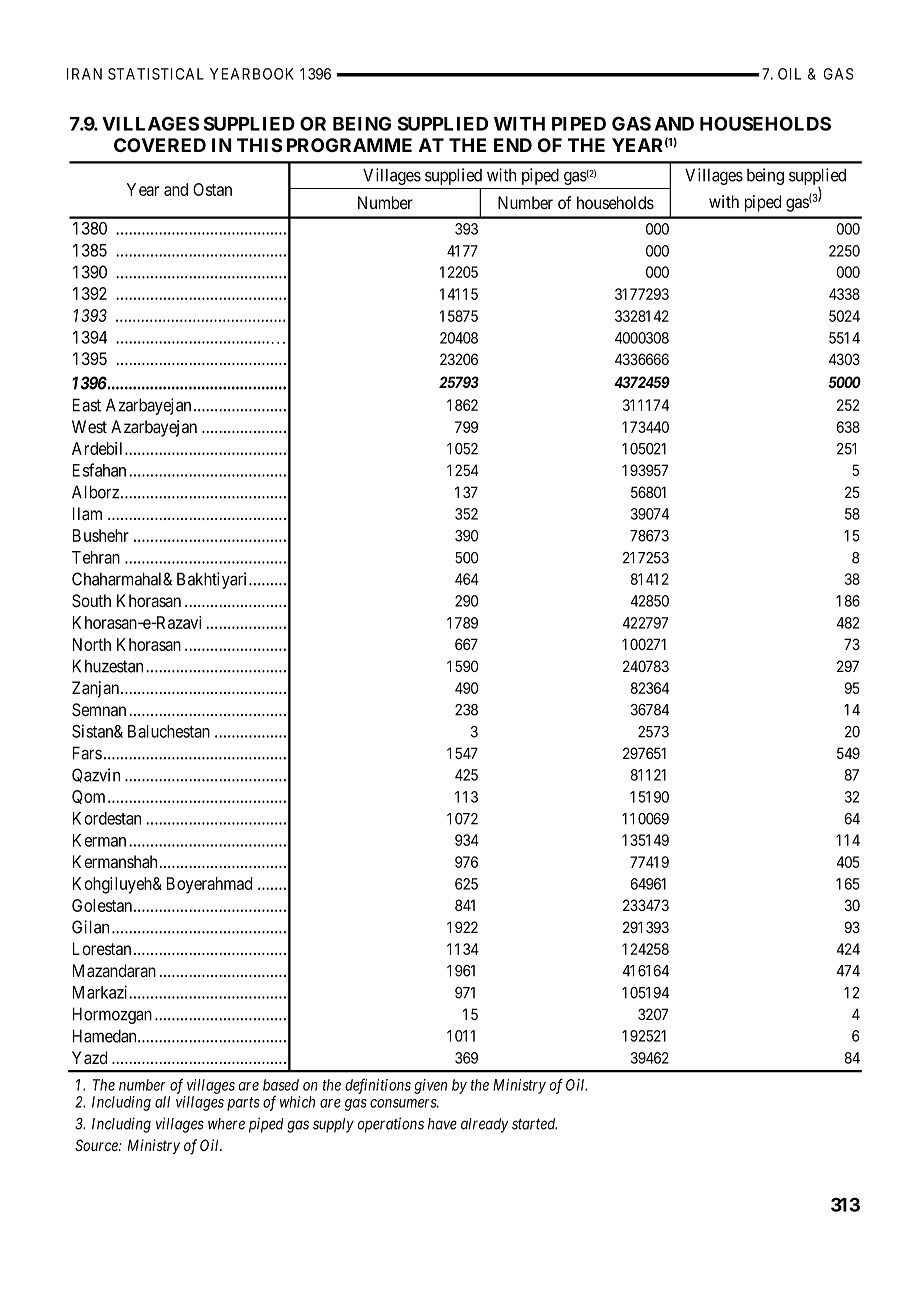  I want to click on PROGRAMME, so click(349, 145).
